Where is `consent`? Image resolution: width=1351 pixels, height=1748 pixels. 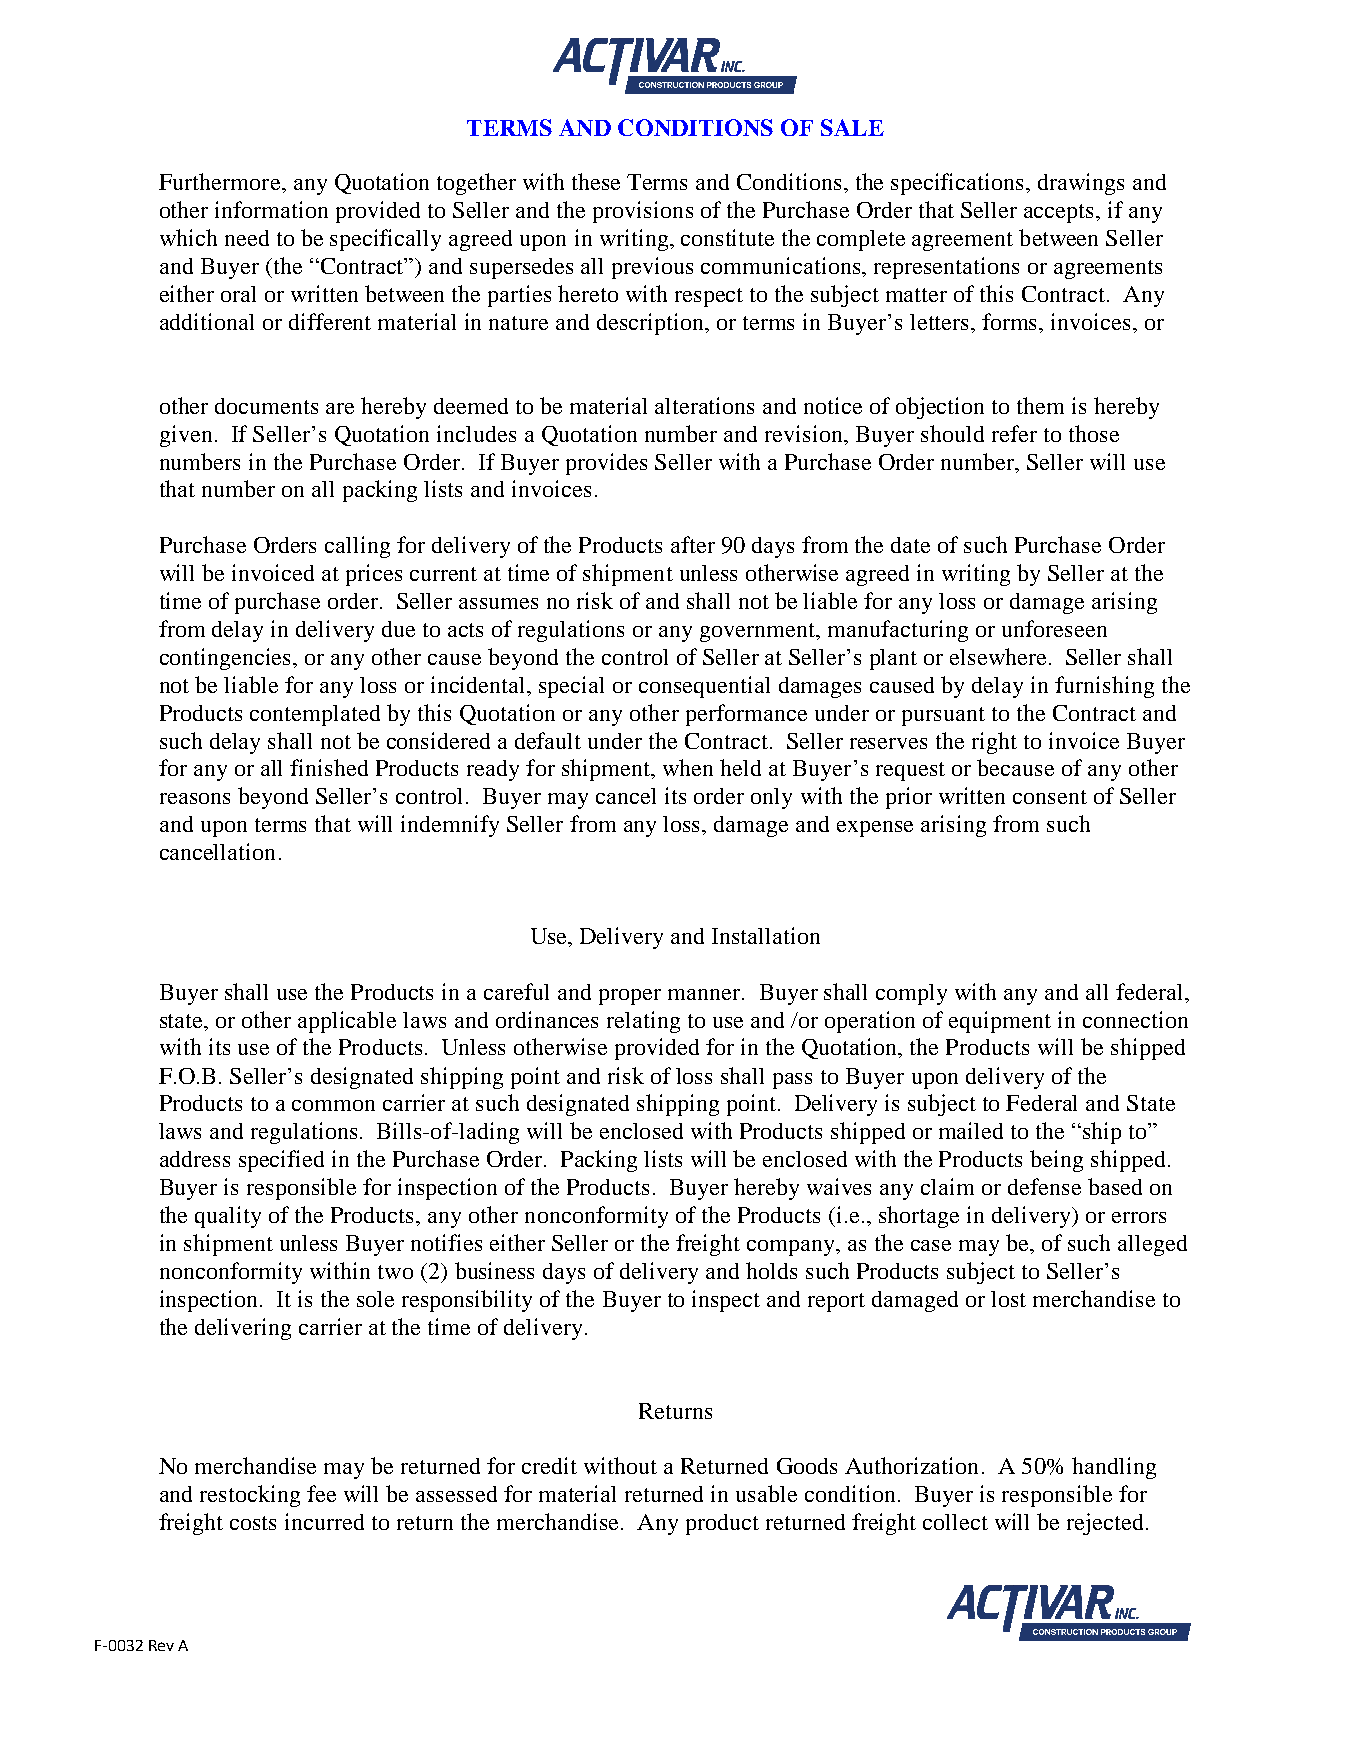
consent is located at coordinates (1050, 797).
